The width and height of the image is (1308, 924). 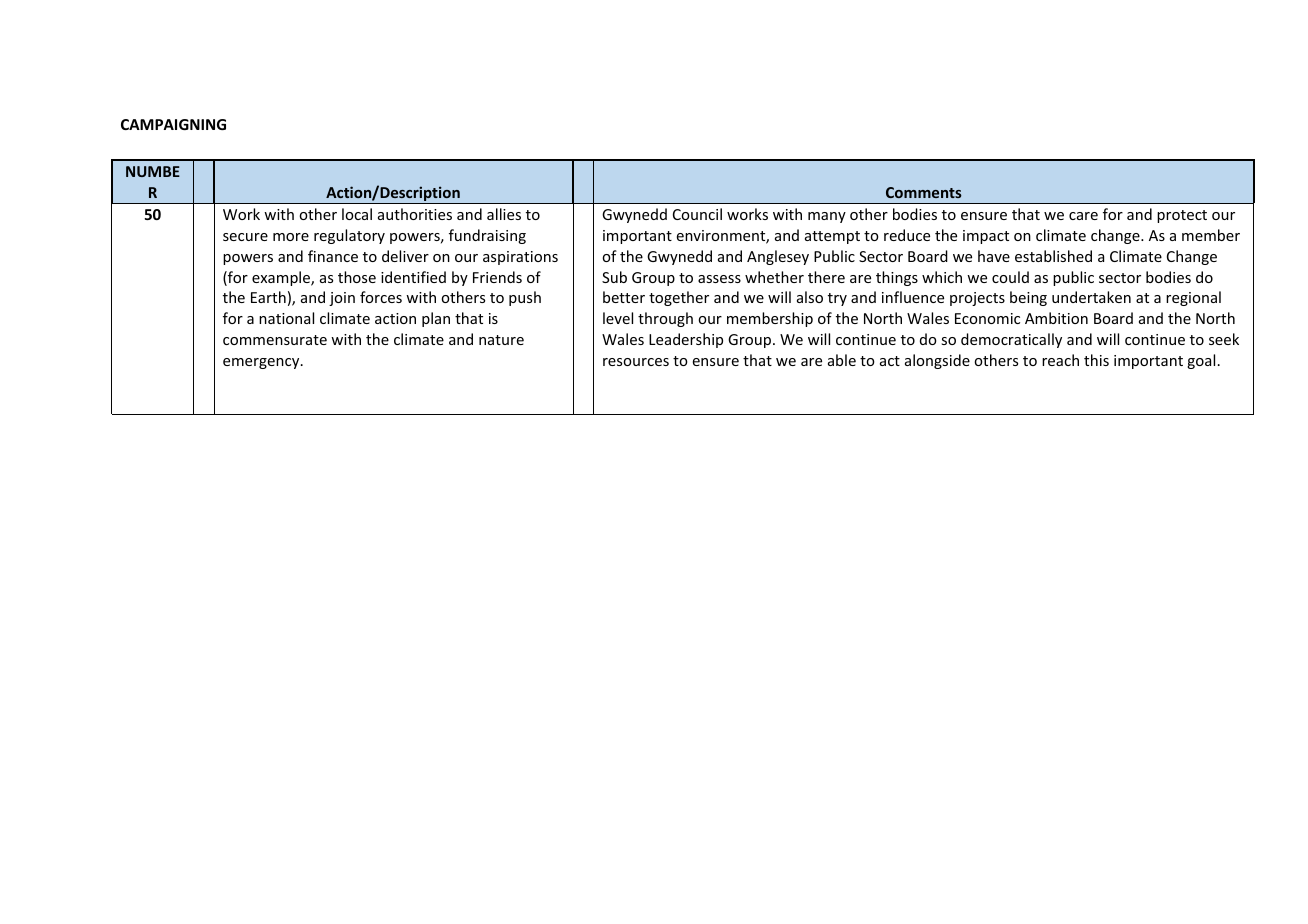 What do you see at coordinates (153, 171) in the image?
I see `NUMBE` at bounding box center [153, 171].
